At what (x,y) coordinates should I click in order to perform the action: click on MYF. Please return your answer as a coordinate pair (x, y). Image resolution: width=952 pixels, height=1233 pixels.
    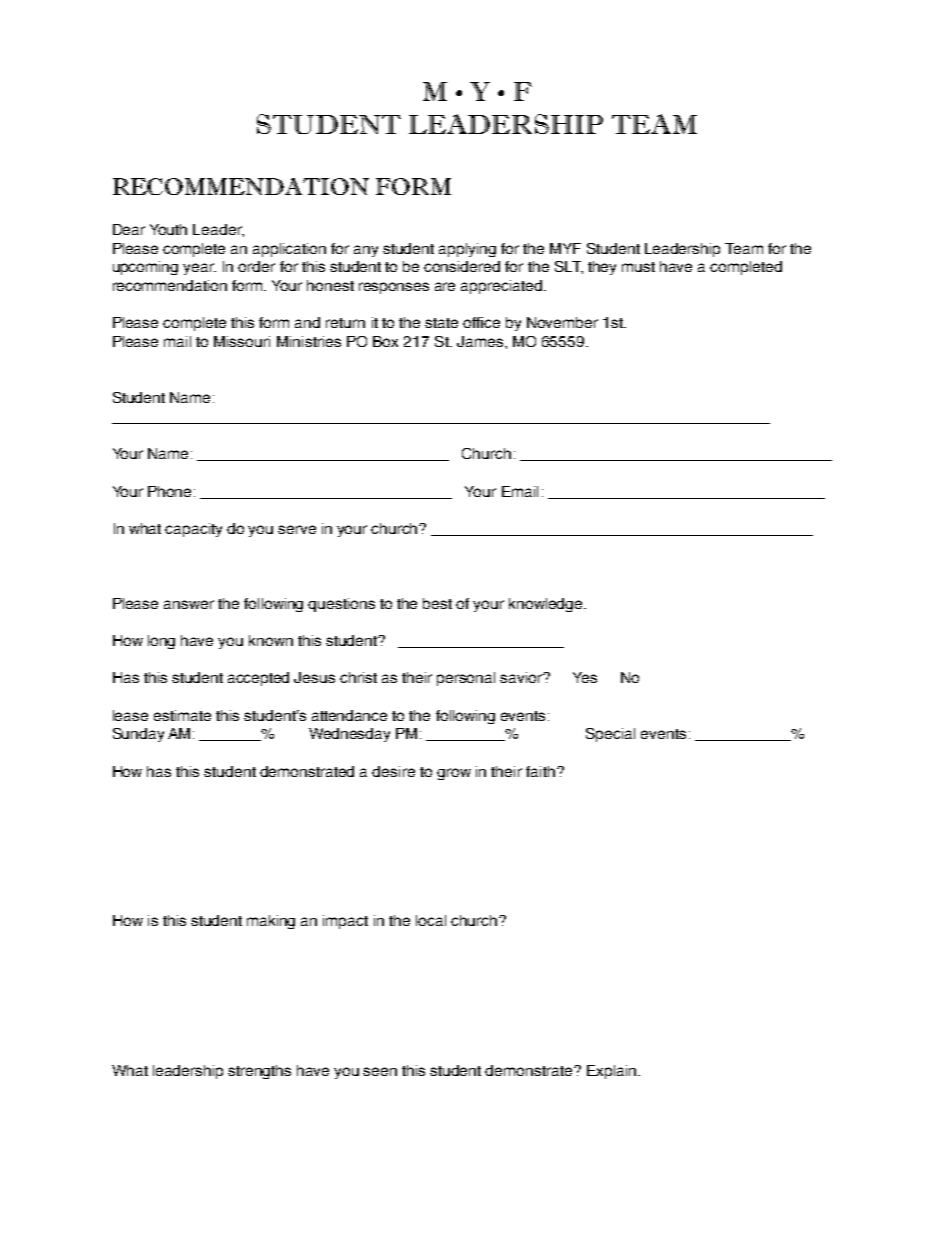
    Looking at the image, I should click on (565, 248).
